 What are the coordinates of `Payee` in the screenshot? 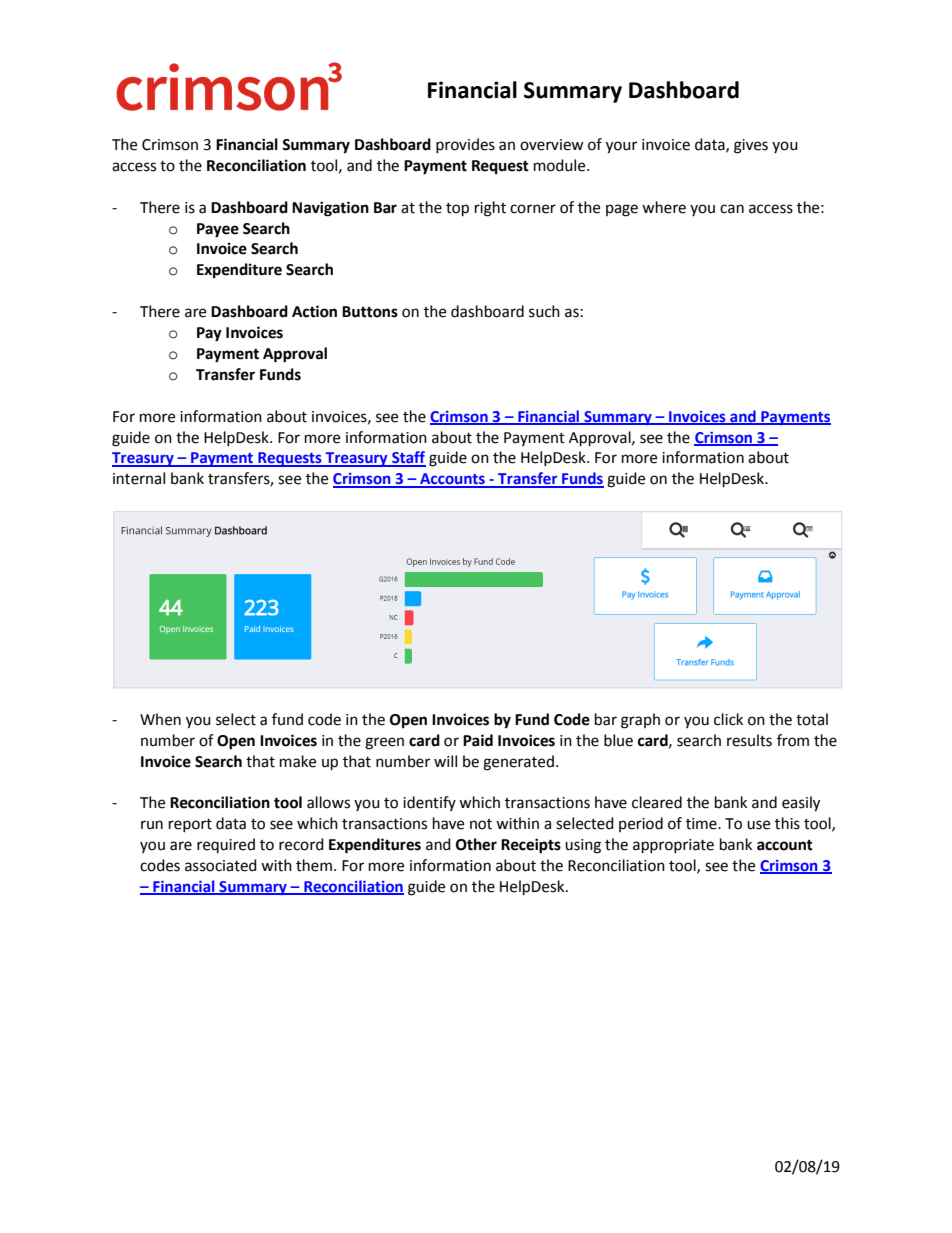 It's located at (218, 230).
